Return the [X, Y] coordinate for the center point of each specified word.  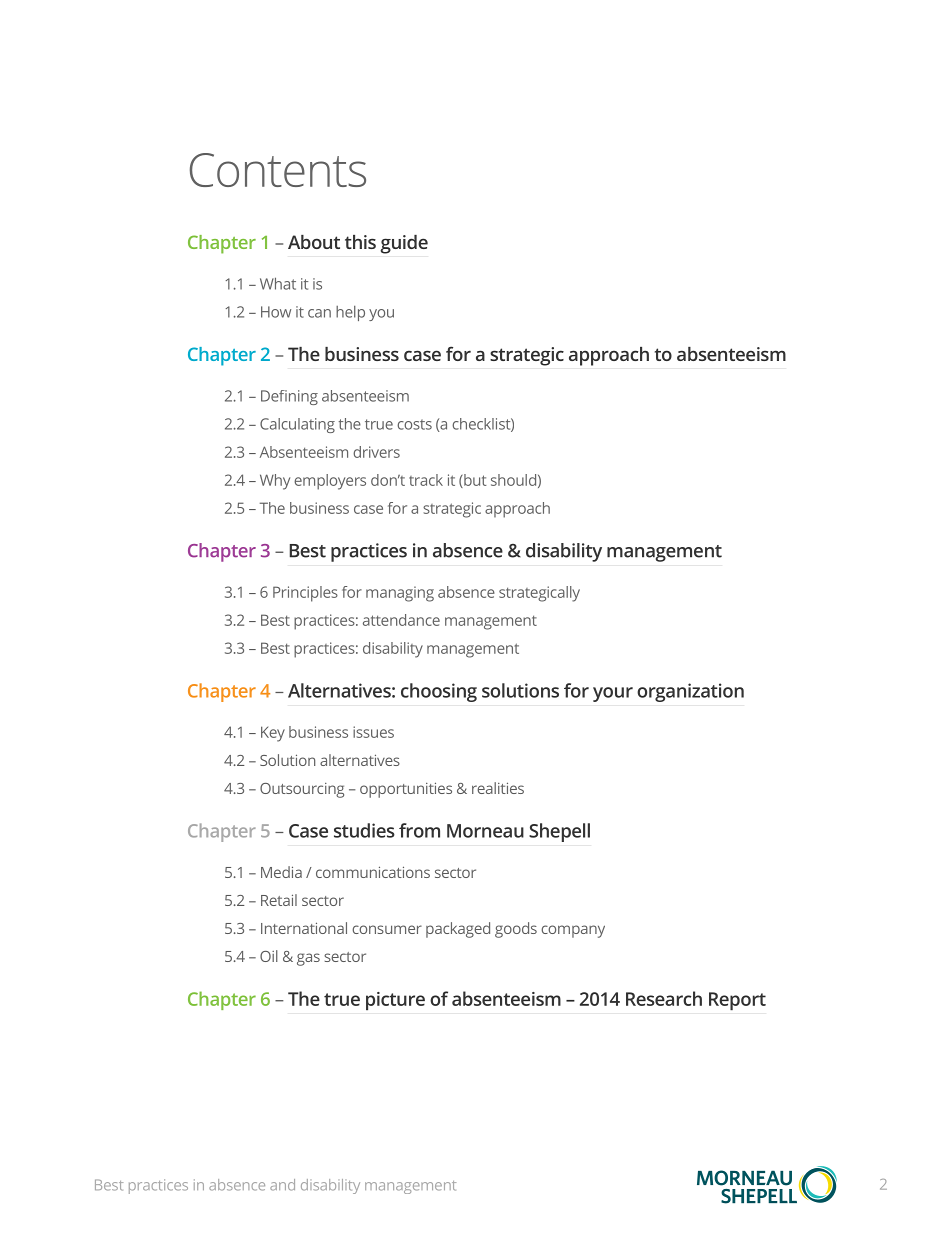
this [360, 242]
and [282, 1185]
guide [404, 244]
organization [690, 692]
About [314, 242]
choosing [439, 692]
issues [373, 732]
